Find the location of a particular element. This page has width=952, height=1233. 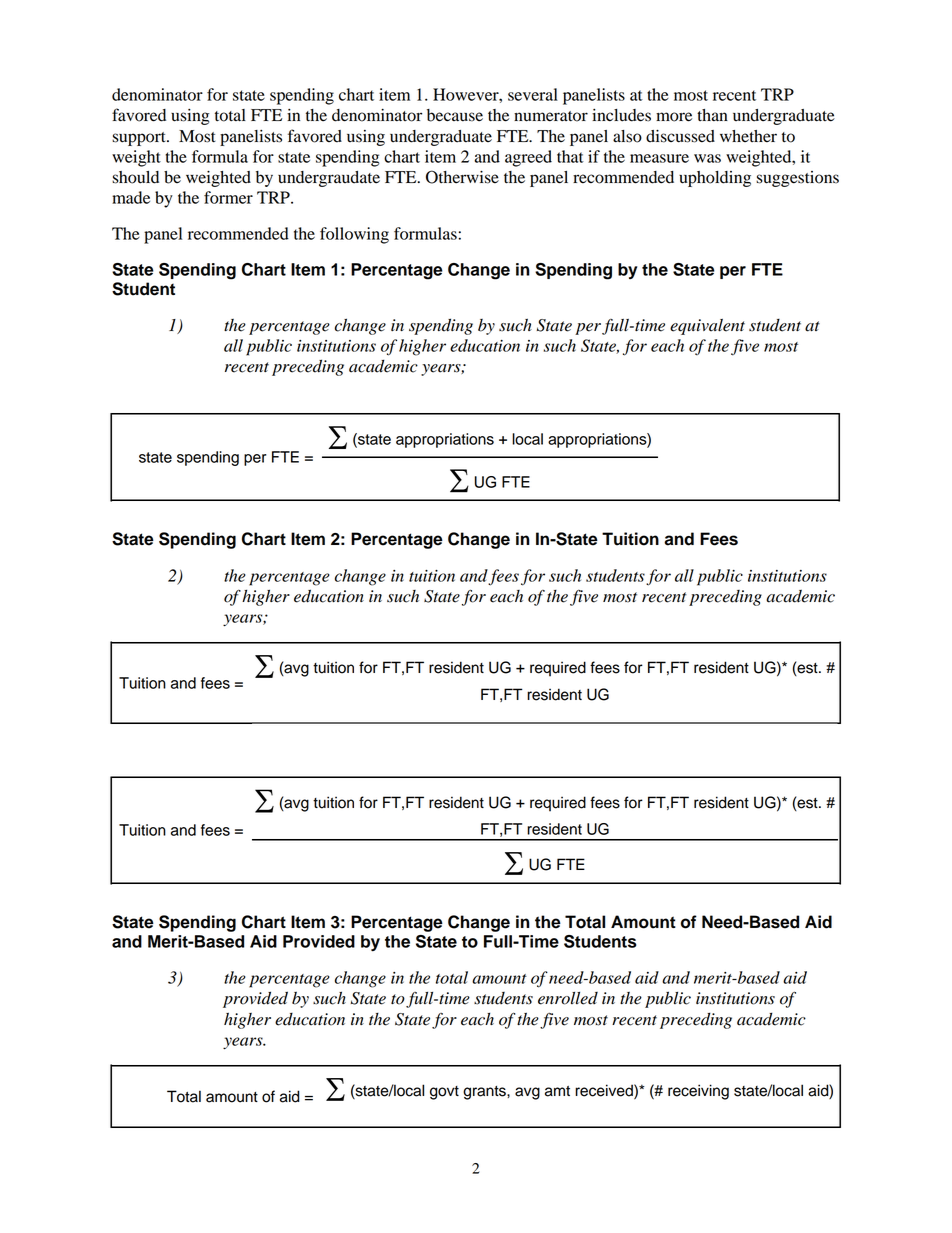

receiving is located at coordinates (698, 1092).
